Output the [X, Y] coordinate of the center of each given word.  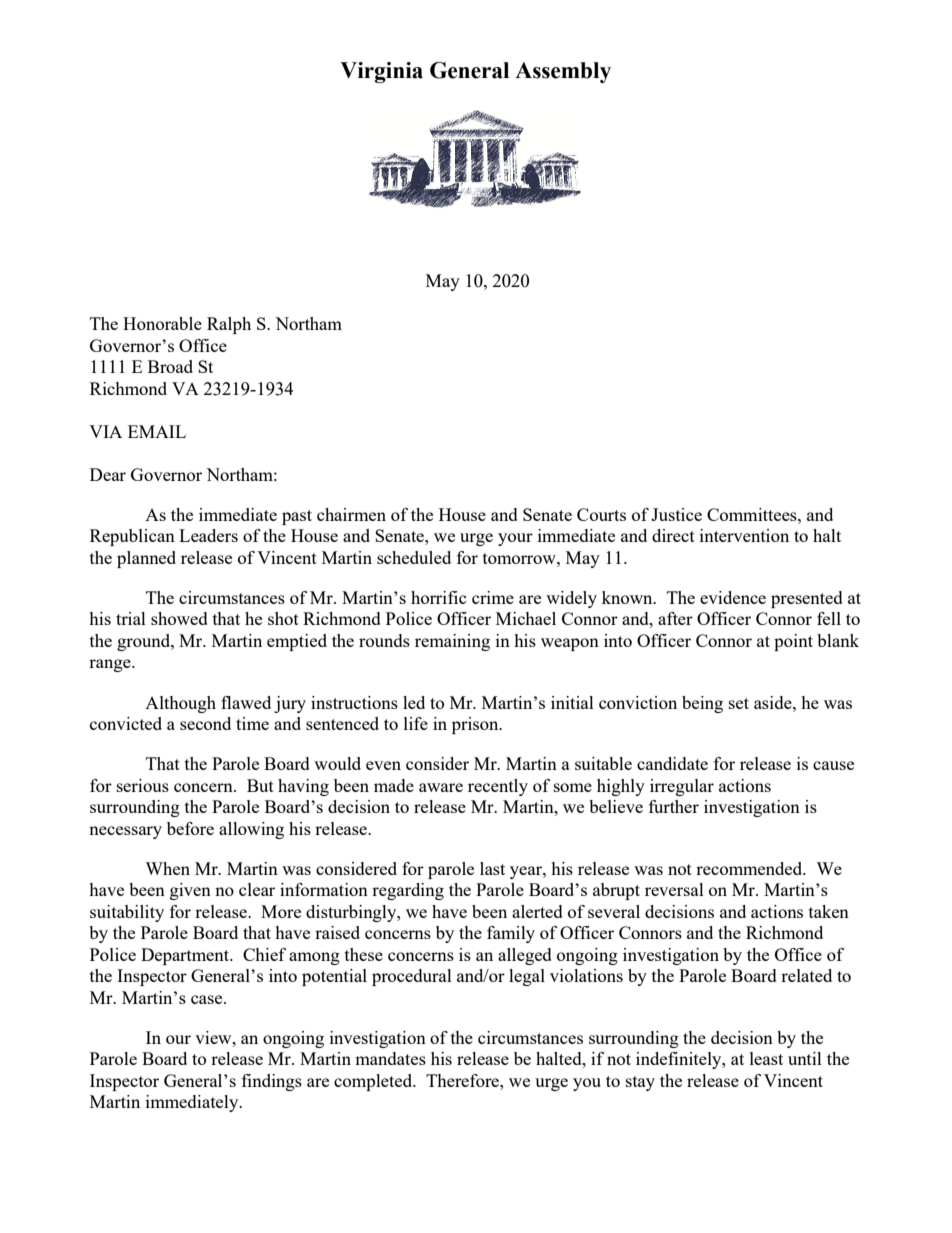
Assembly [563, 72]
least [766, 1058]
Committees [753, 514]
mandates [390, 1058]
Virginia [381, 72]
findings [272, 1082]
